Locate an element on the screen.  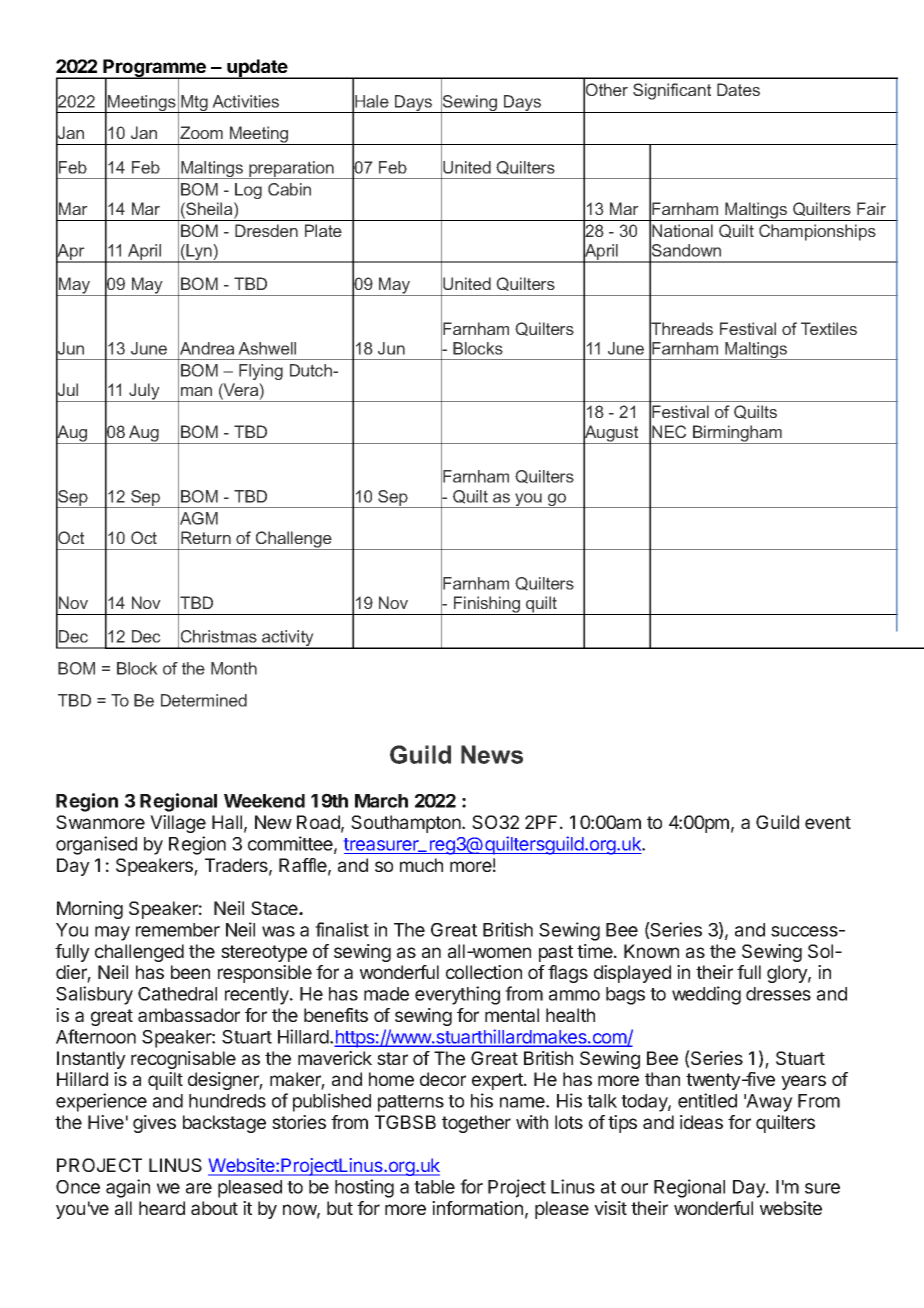
Significant is located at coordinates (672, 91).
